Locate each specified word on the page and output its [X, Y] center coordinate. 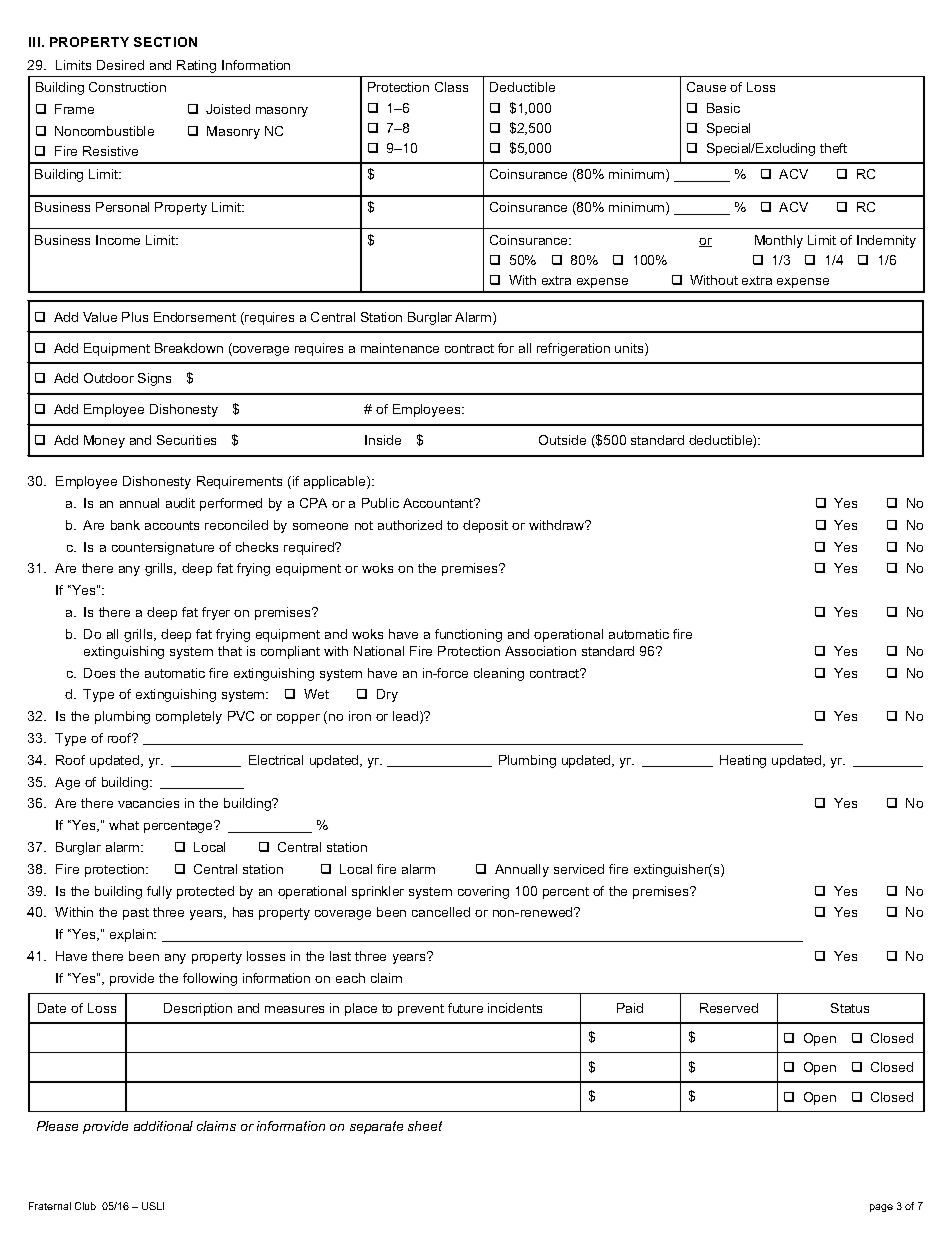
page [881, 1208]
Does [99, 673]
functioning [468, 635]
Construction [127, 87]
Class [451, 87]
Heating [743, 761]
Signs [154, 379]
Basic [723, 108]
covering [483, 892]
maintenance [400, 348]
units [630, 349]
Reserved [729, 1008]
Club [85, 1206]
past [136, 914]
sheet [425, 1126]
